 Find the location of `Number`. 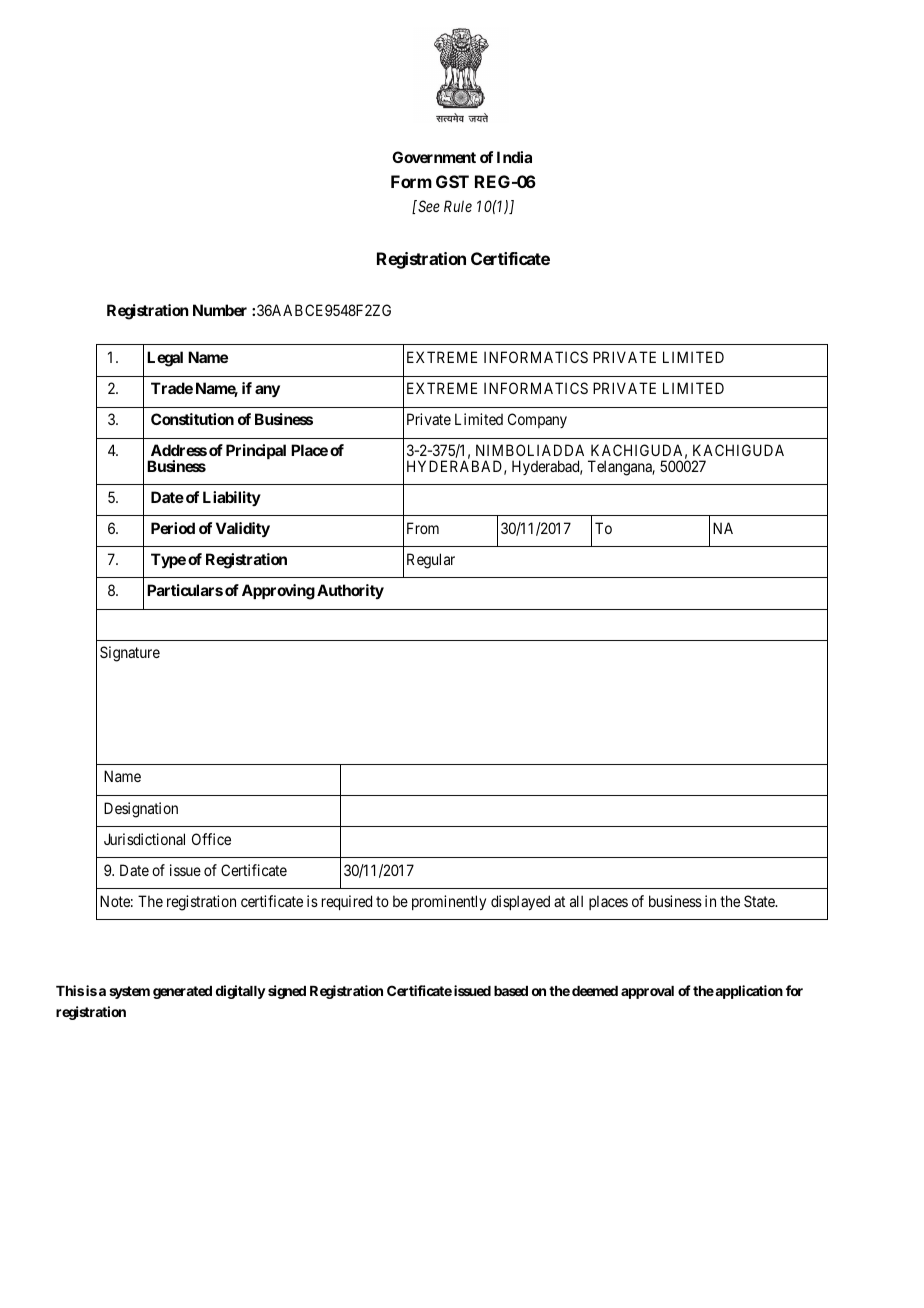

Number is located at coordinates (220, 310).
